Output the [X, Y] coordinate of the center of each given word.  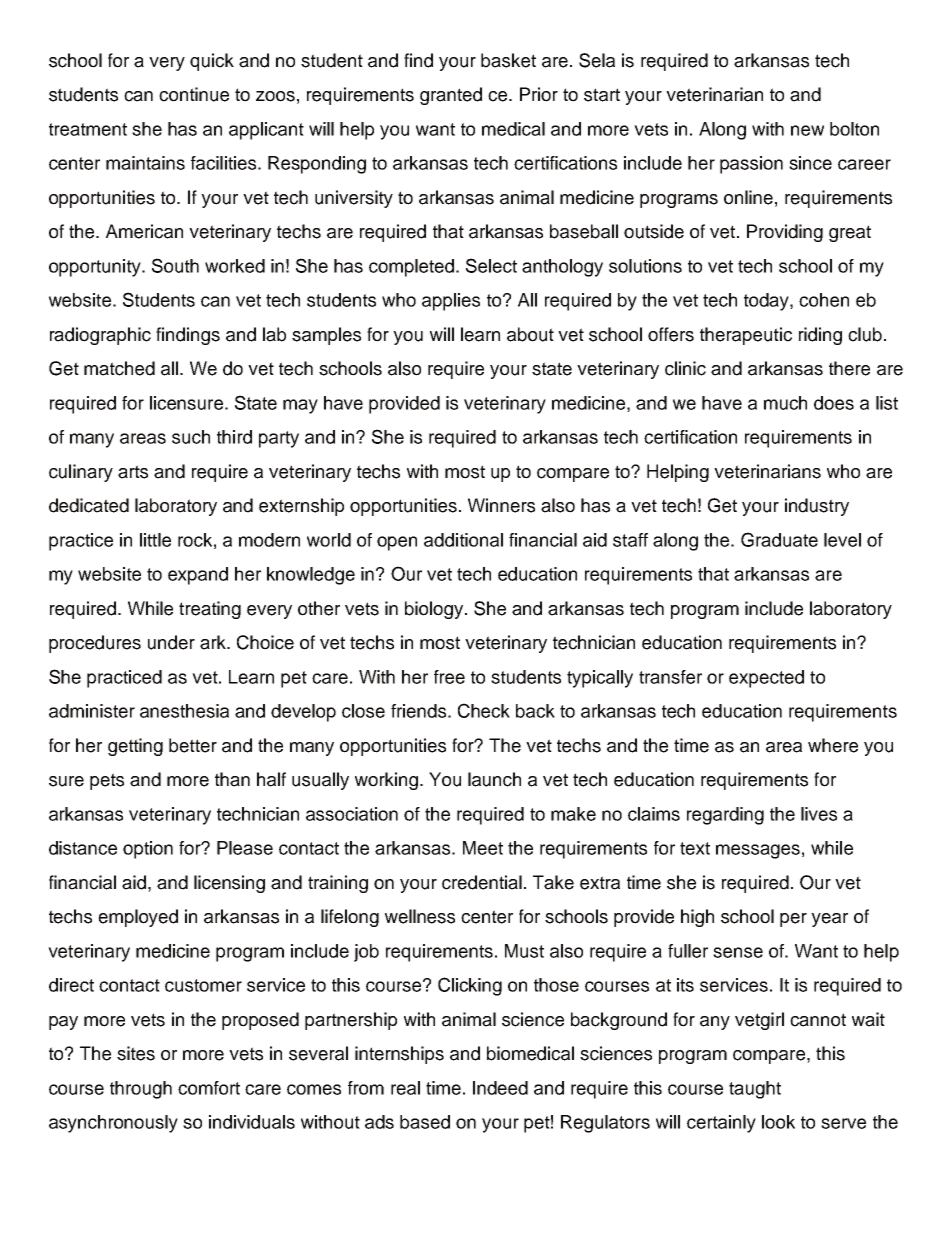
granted [451, 96]
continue [194, 94]
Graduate [779, 539]
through [141, 1090]
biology [435, 610]
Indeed [500, 1088]
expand [198, 576]
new [807, 130]
